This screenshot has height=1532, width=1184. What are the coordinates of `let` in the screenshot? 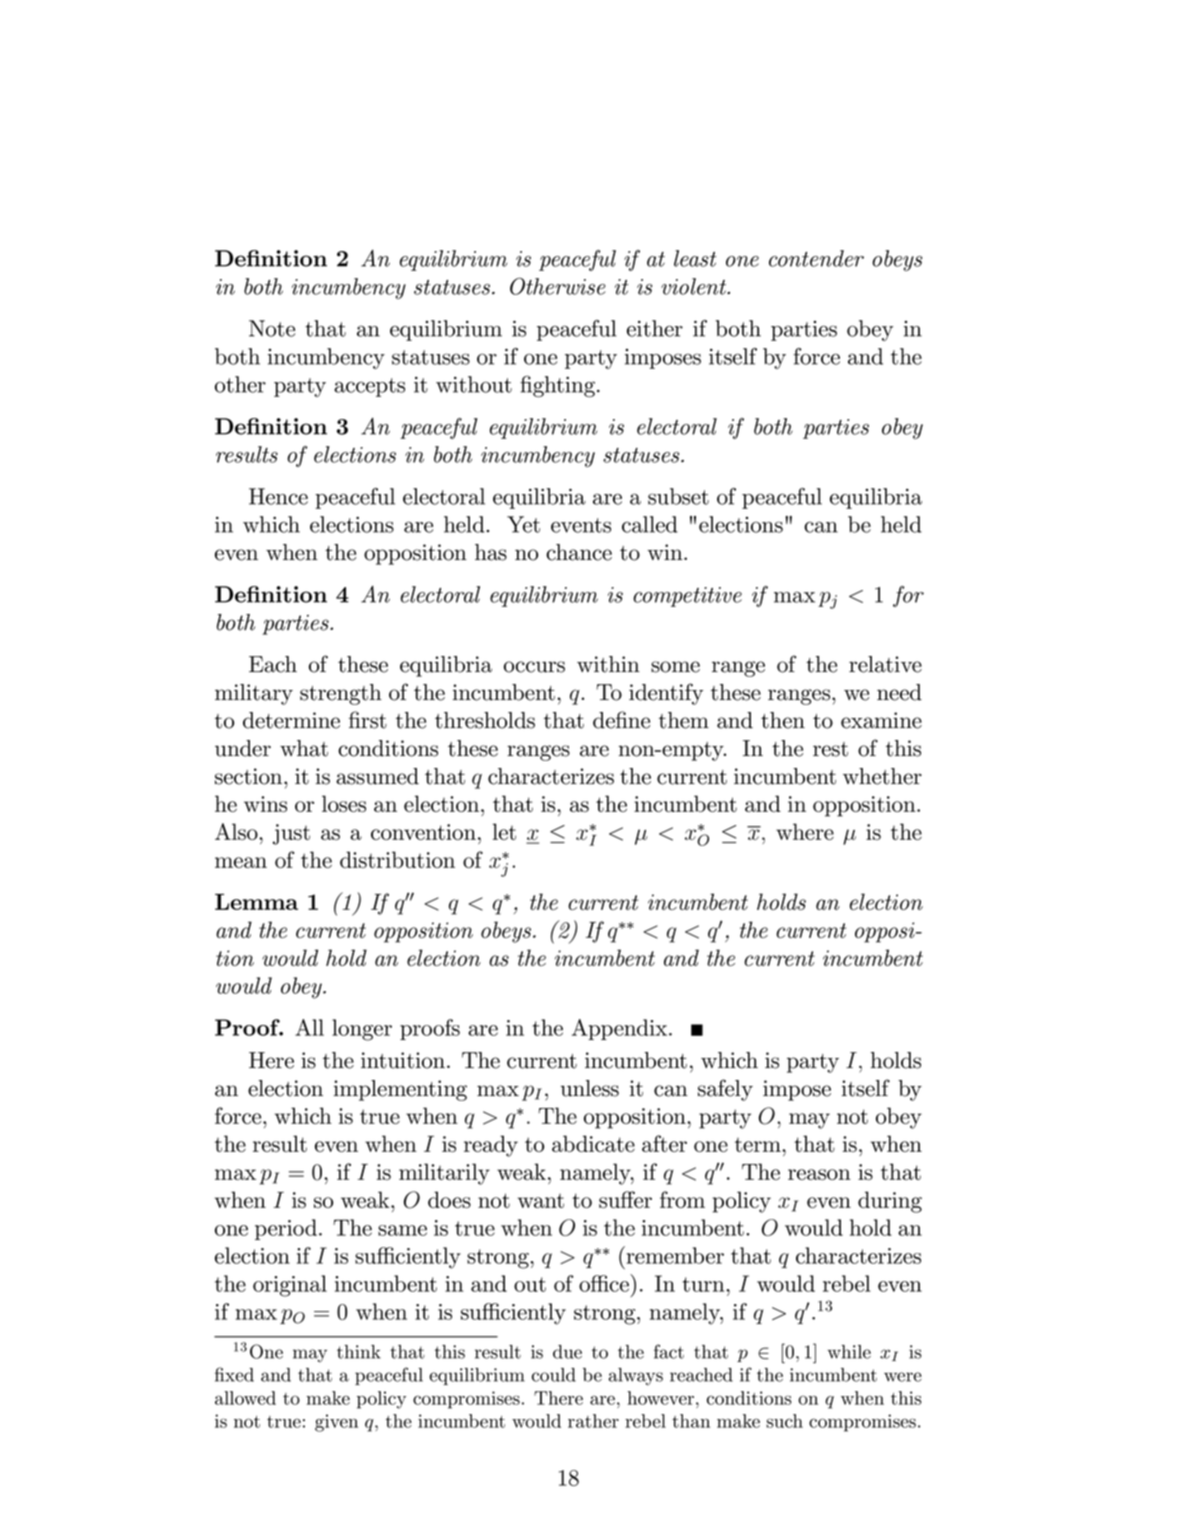 It's located at (504, 831).
